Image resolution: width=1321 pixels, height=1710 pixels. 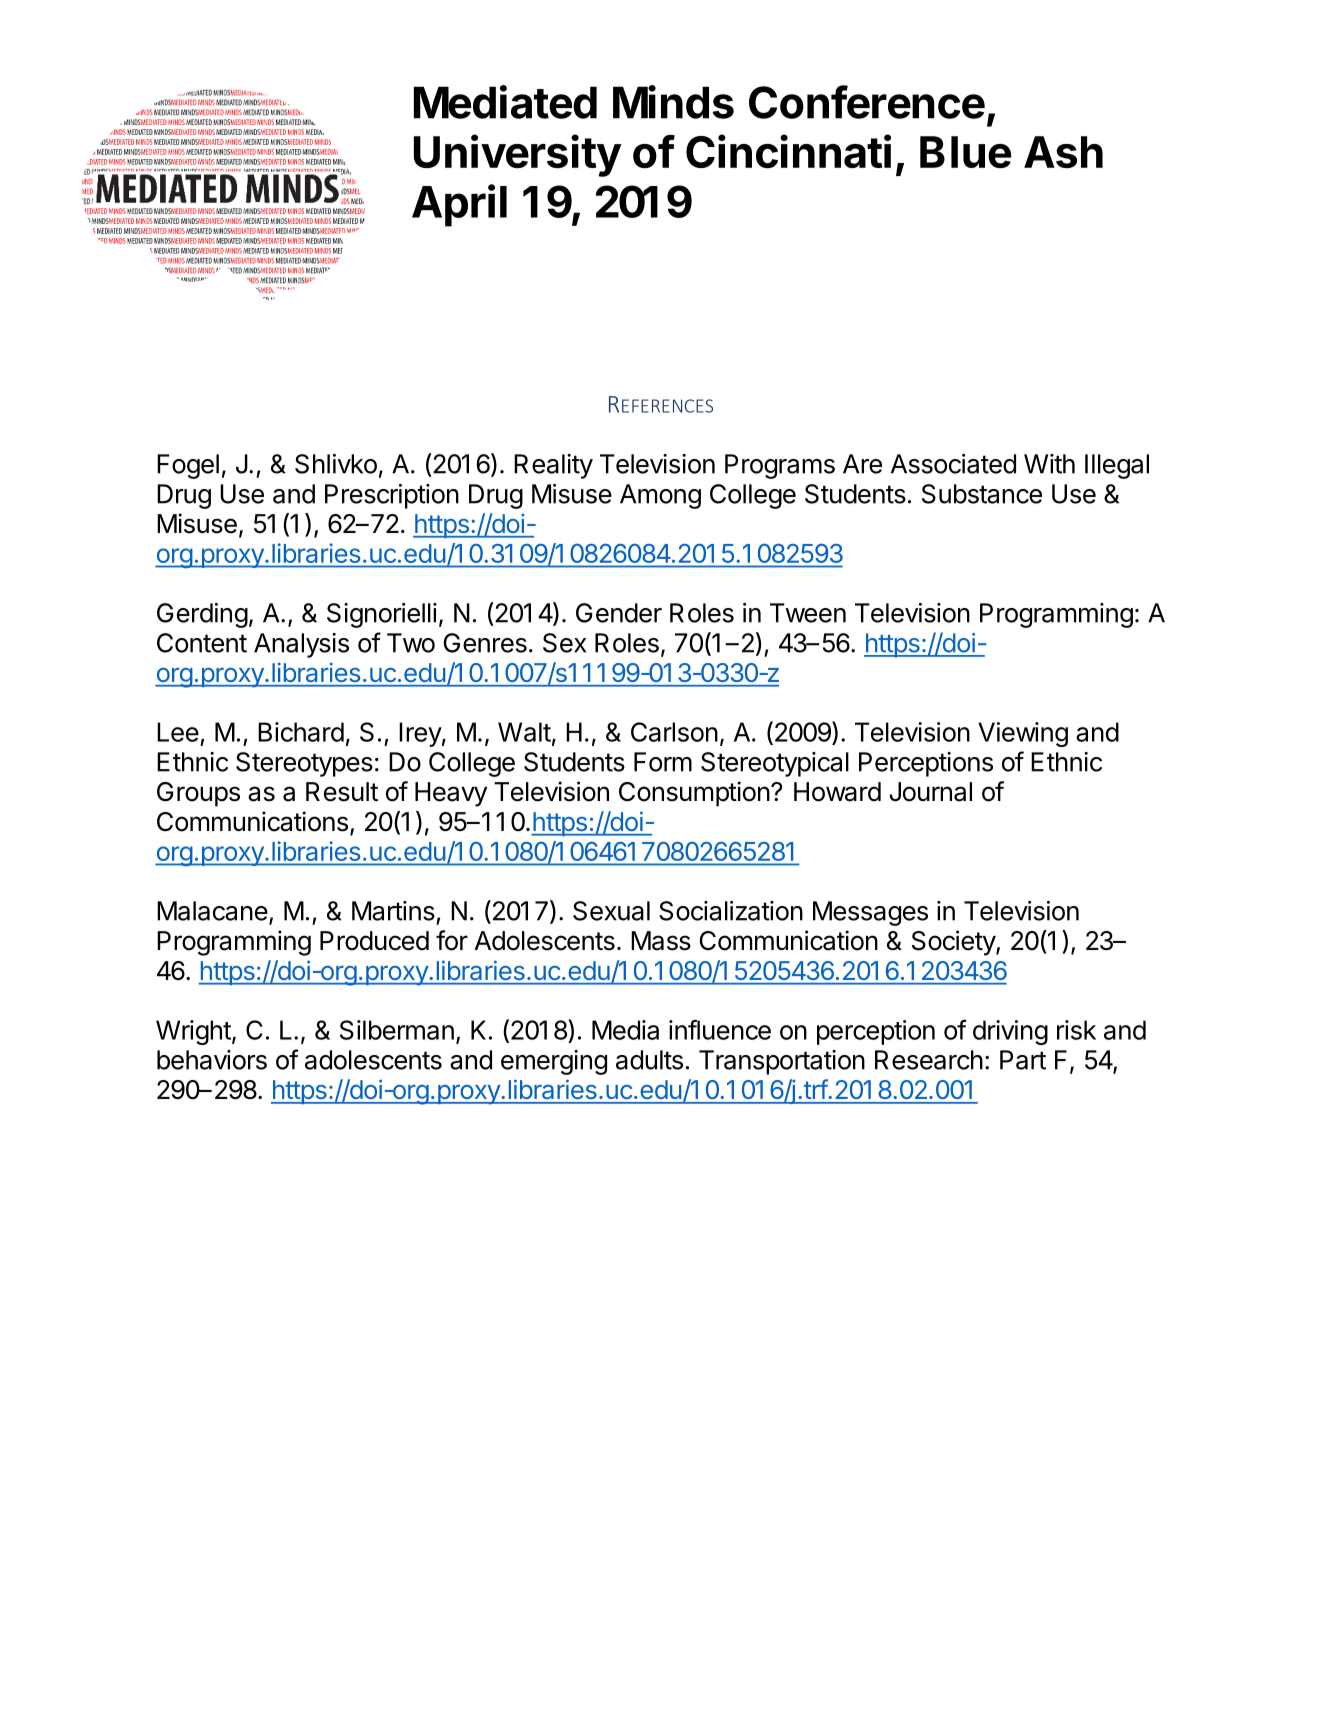 I want to click on Minds, so click(x=673, y=102).
